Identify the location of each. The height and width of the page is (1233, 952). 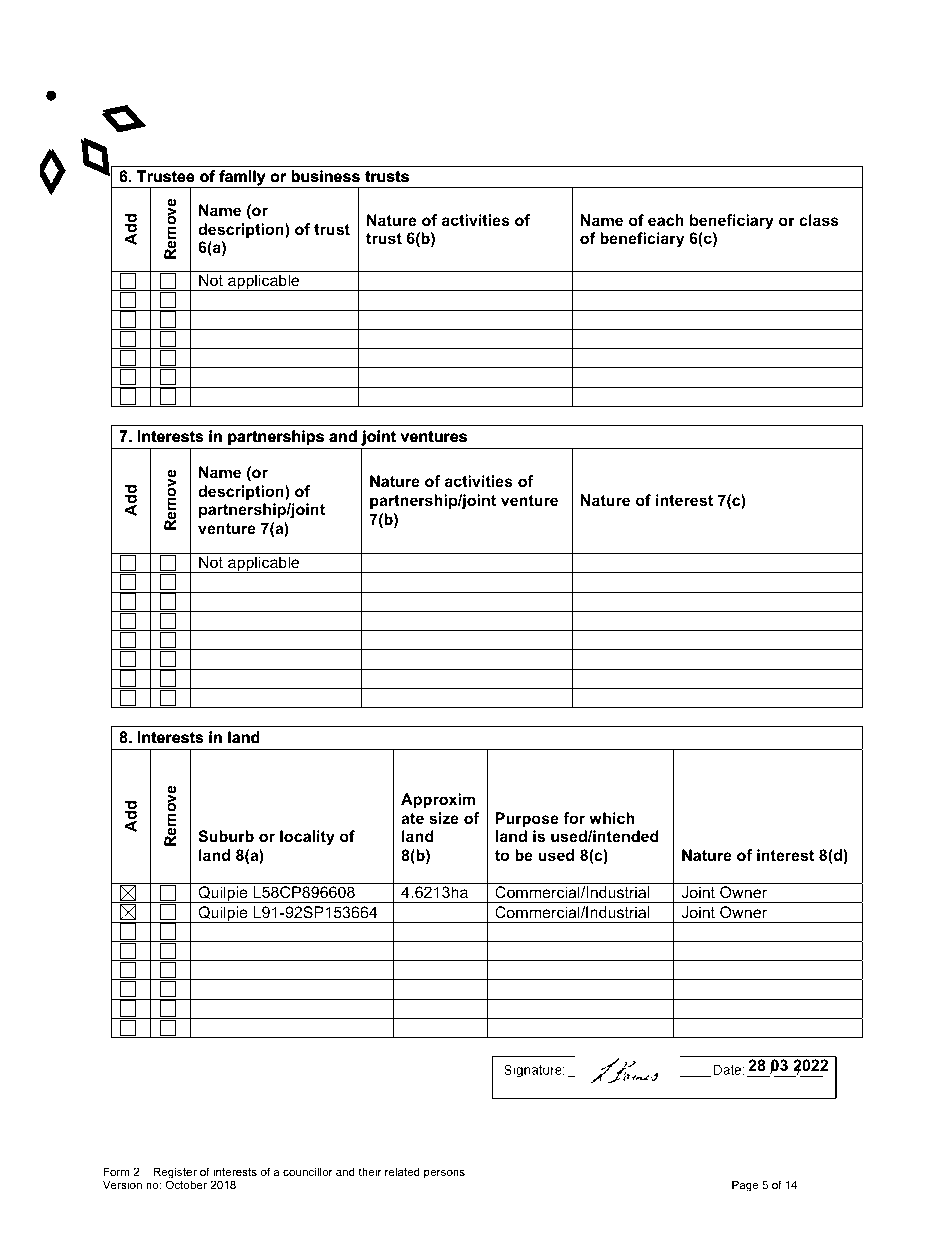
(666, 220).
